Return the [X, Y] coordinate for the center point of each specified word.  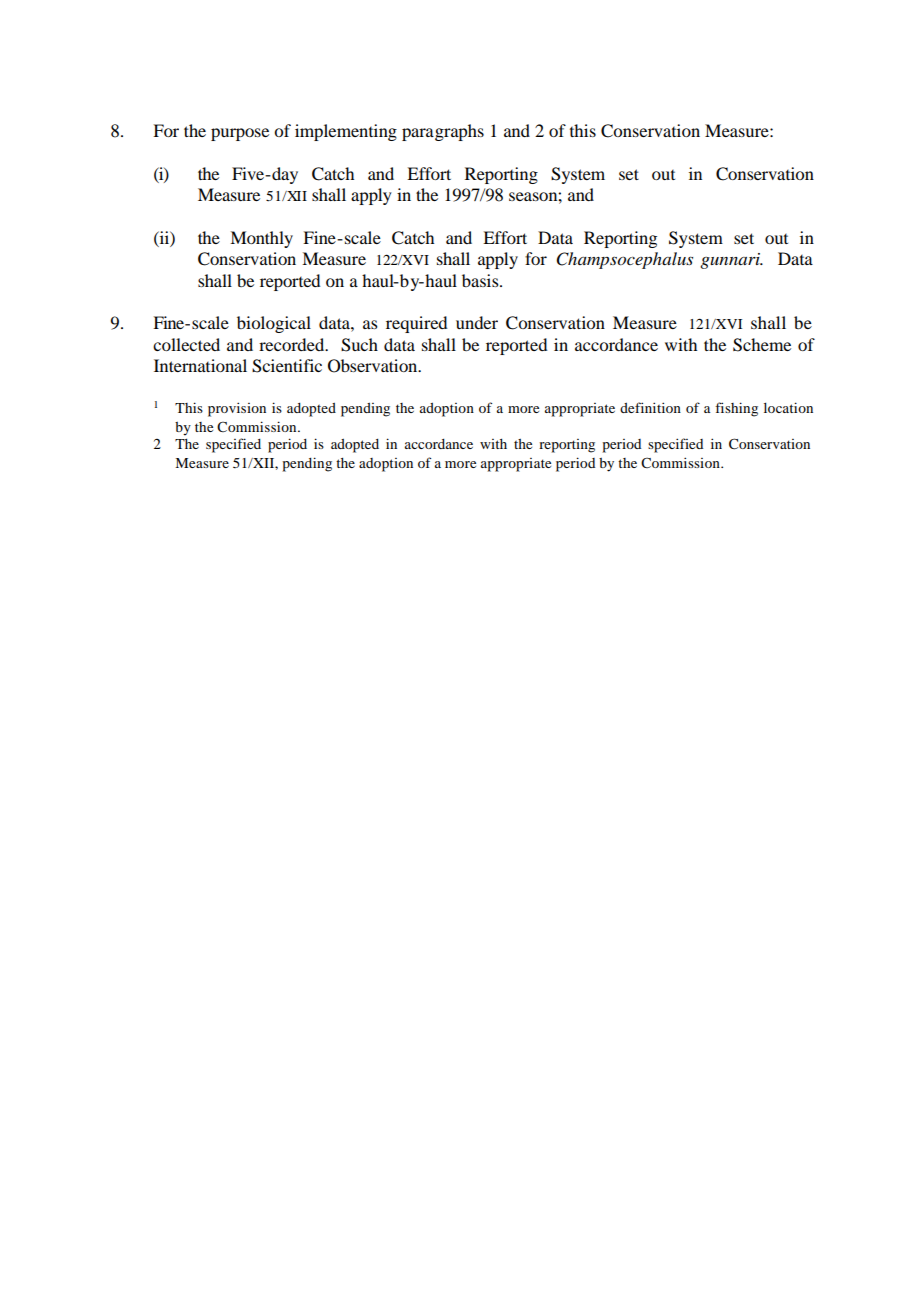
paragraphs [443, 132]
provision [237, 409]
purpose [240, 134]
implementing [346, 132]
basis [481, 280]
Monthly [261, 239]
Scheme [762, 345]
